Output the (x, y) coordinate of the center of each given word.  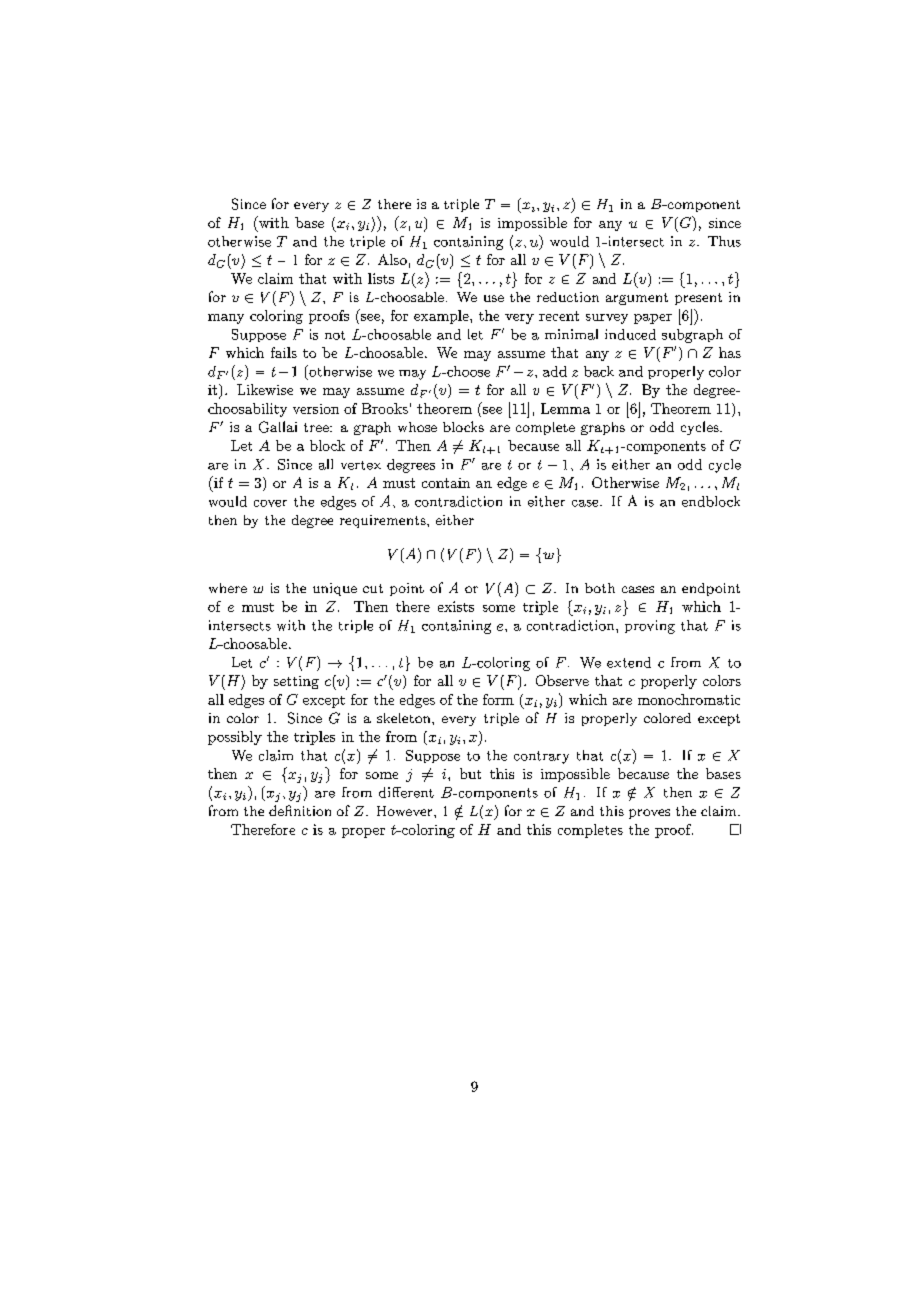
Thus (724, 241)
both (600, 588)
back (599, 371)
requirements (384, 521)
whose (417, 427)
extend (629, 662)
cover (270, 503)
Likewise (265, 389)
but (470, 773)
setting (296, 682)
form (498, 699)
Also (392, 259)
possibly (235, 738)
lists (381, 278)
